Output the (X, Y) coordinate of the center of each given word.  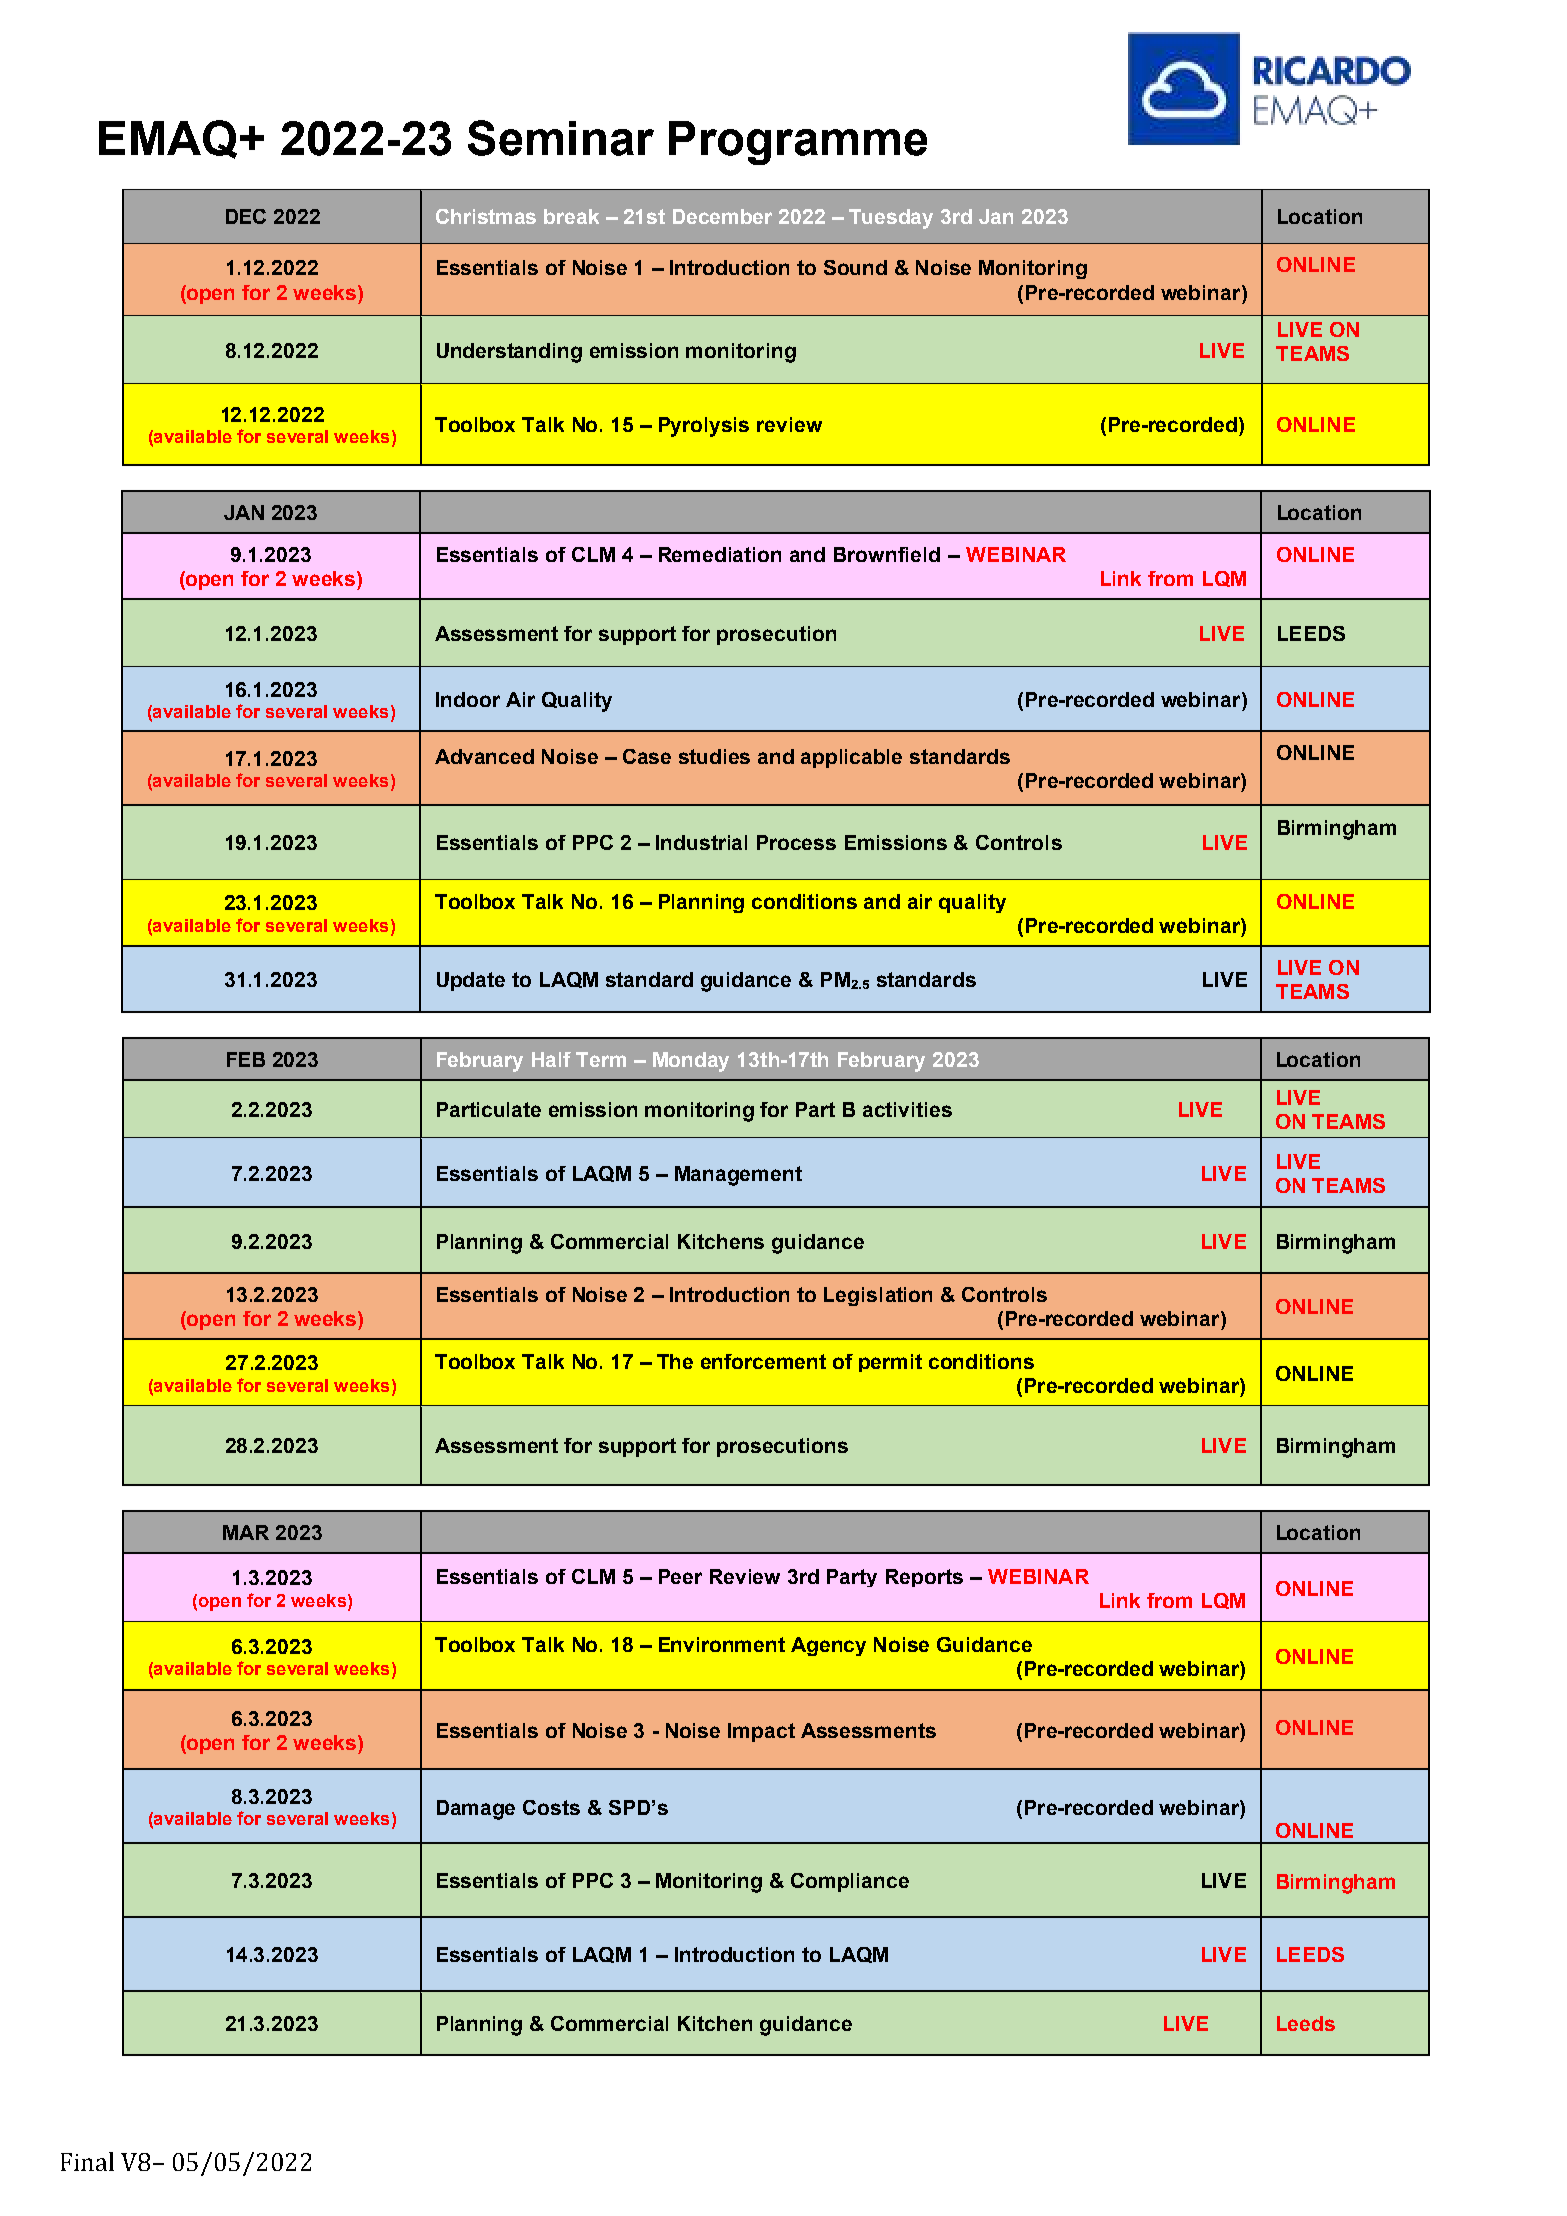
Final (87, 2161)
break (571, 216)
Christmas (486, 216)
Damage (476, 1810)
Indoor (468, 699)
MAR (246, 1532)
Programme (798, 143)
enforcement (763, 1361)
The (675, 1361)
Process (796, 842)
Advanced (484, 756)
